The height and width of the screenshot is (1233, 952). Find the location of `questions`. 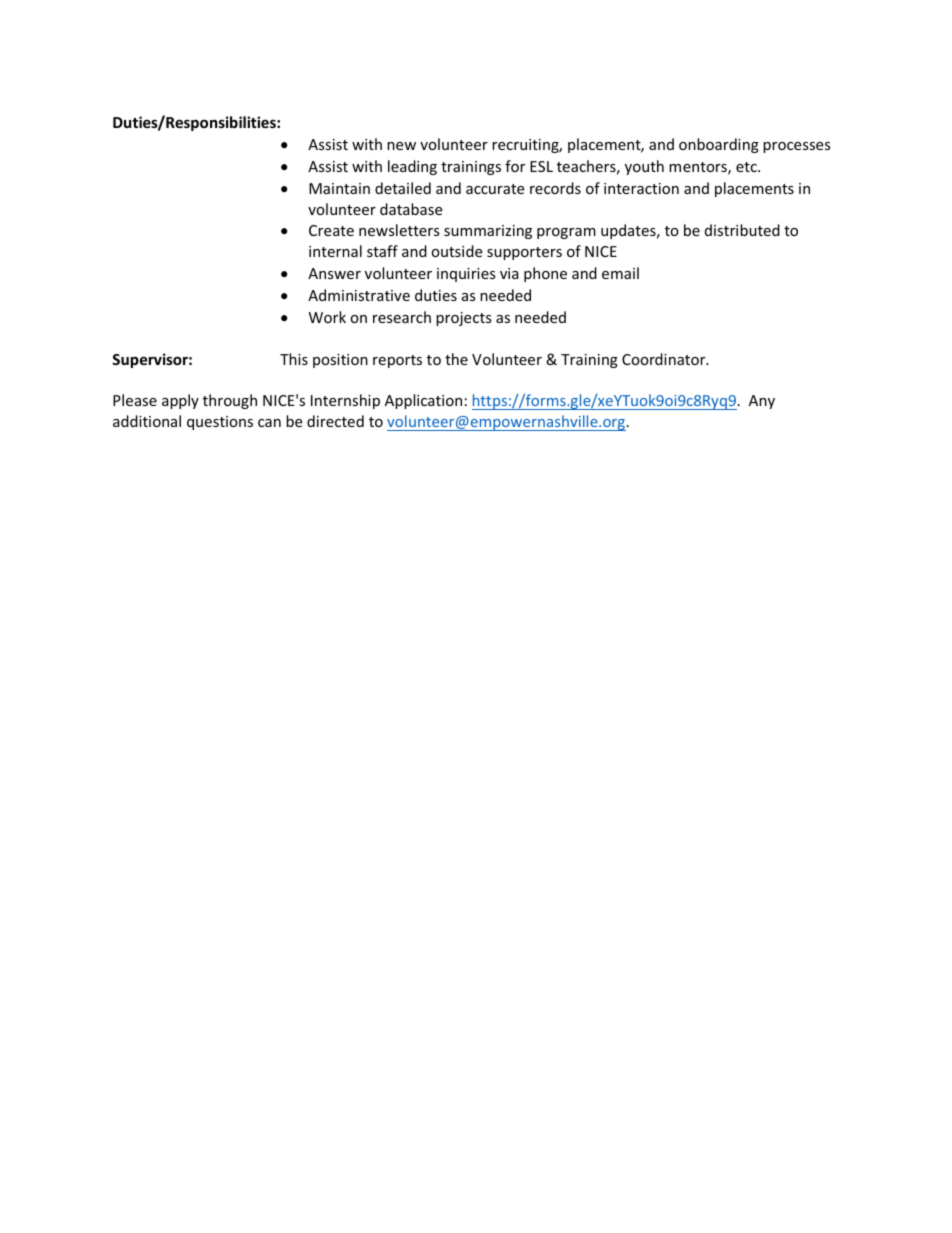

questions is located at coordinates (220, 423).
